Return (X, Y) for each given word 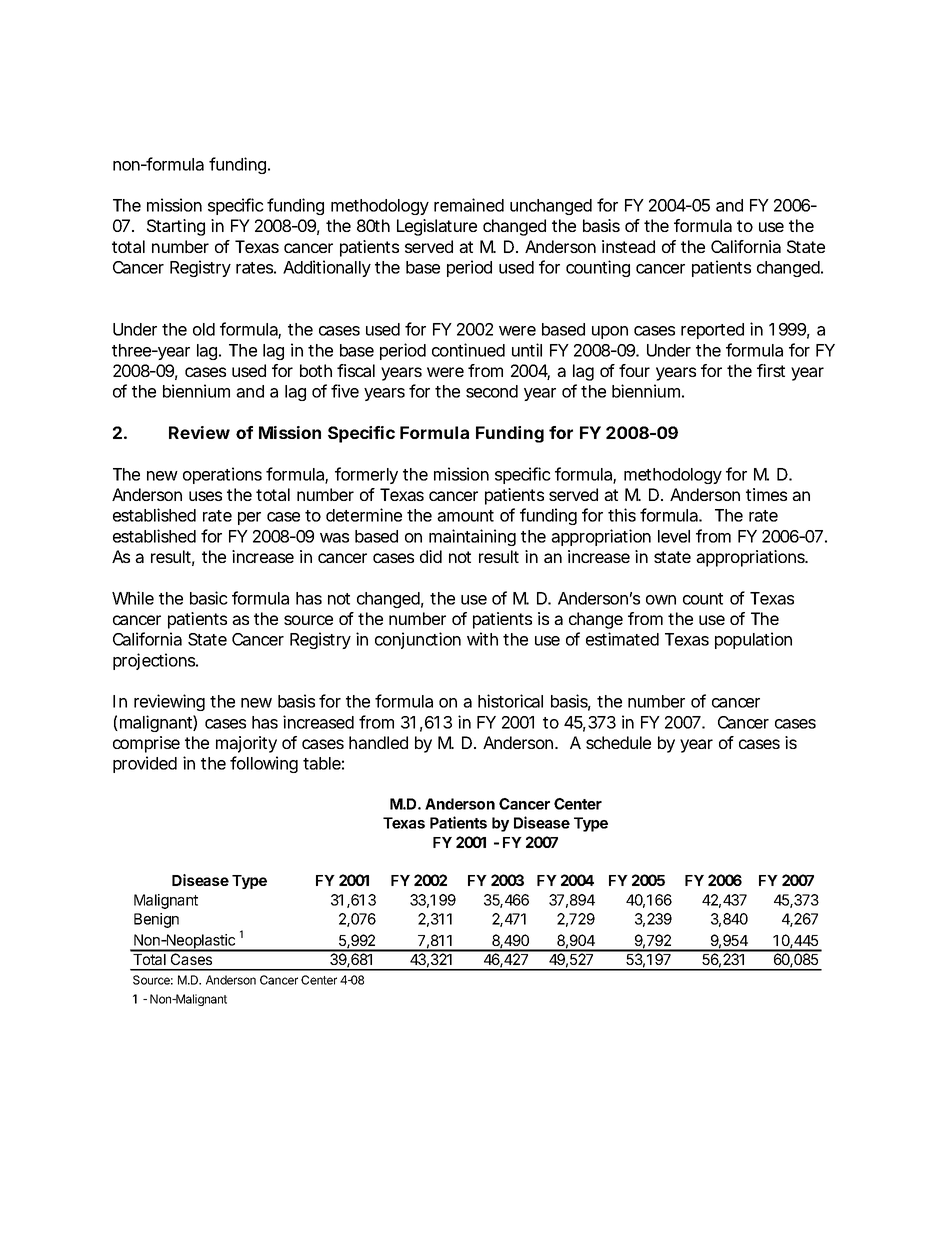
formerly (366, 475)
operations (222, 475)
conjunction (418, 640)
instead (628, 246)
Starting (176, 227)
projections (155, 661)
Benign (156, 920)
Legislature (437, 227)
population (753, 640)
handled (378, 742)
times (766, 494)
